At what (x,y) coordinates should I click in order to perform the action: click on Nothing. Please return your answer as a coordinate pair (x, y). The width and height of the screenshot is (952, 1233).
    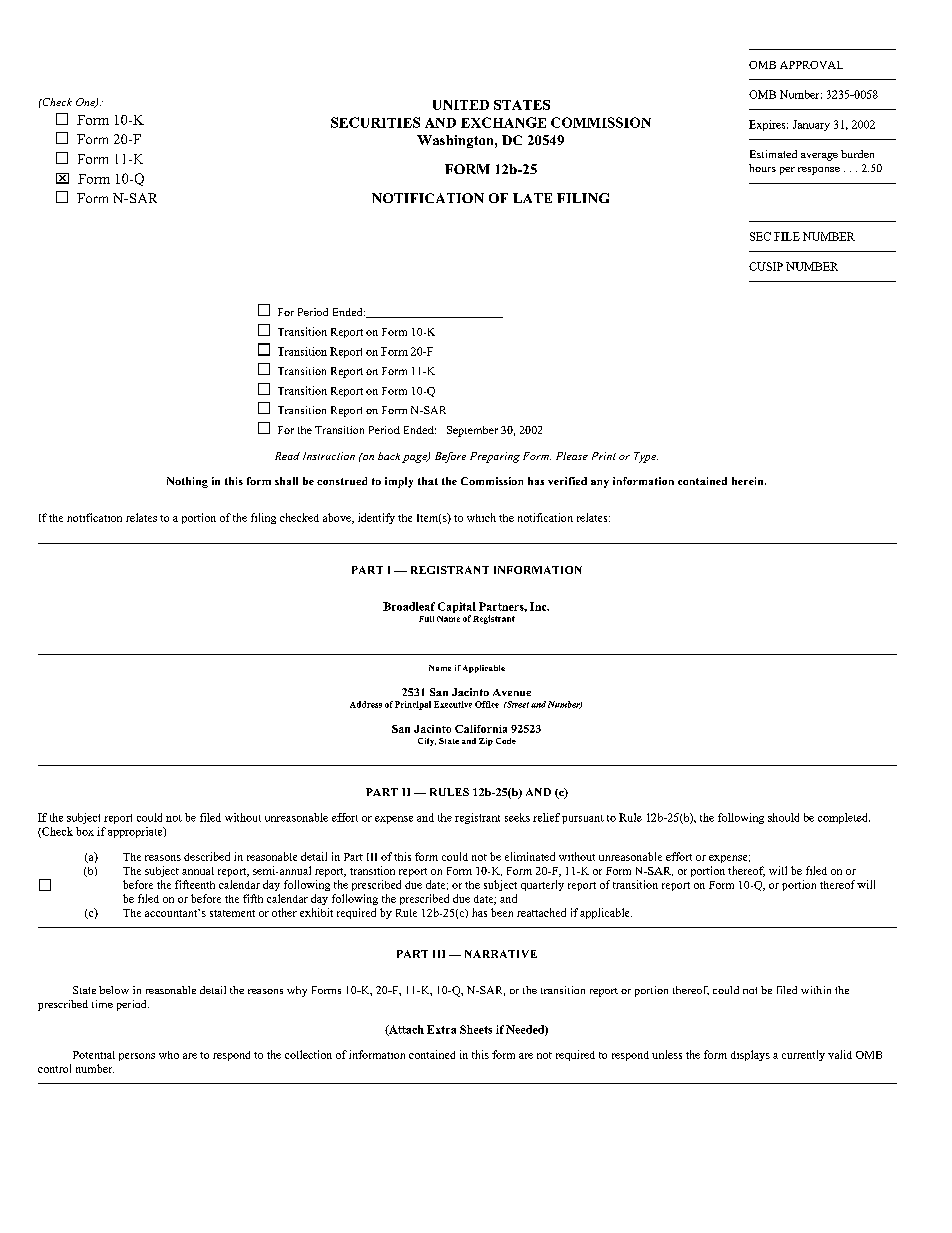
    Looking at the image, I should click on (187, 482).
